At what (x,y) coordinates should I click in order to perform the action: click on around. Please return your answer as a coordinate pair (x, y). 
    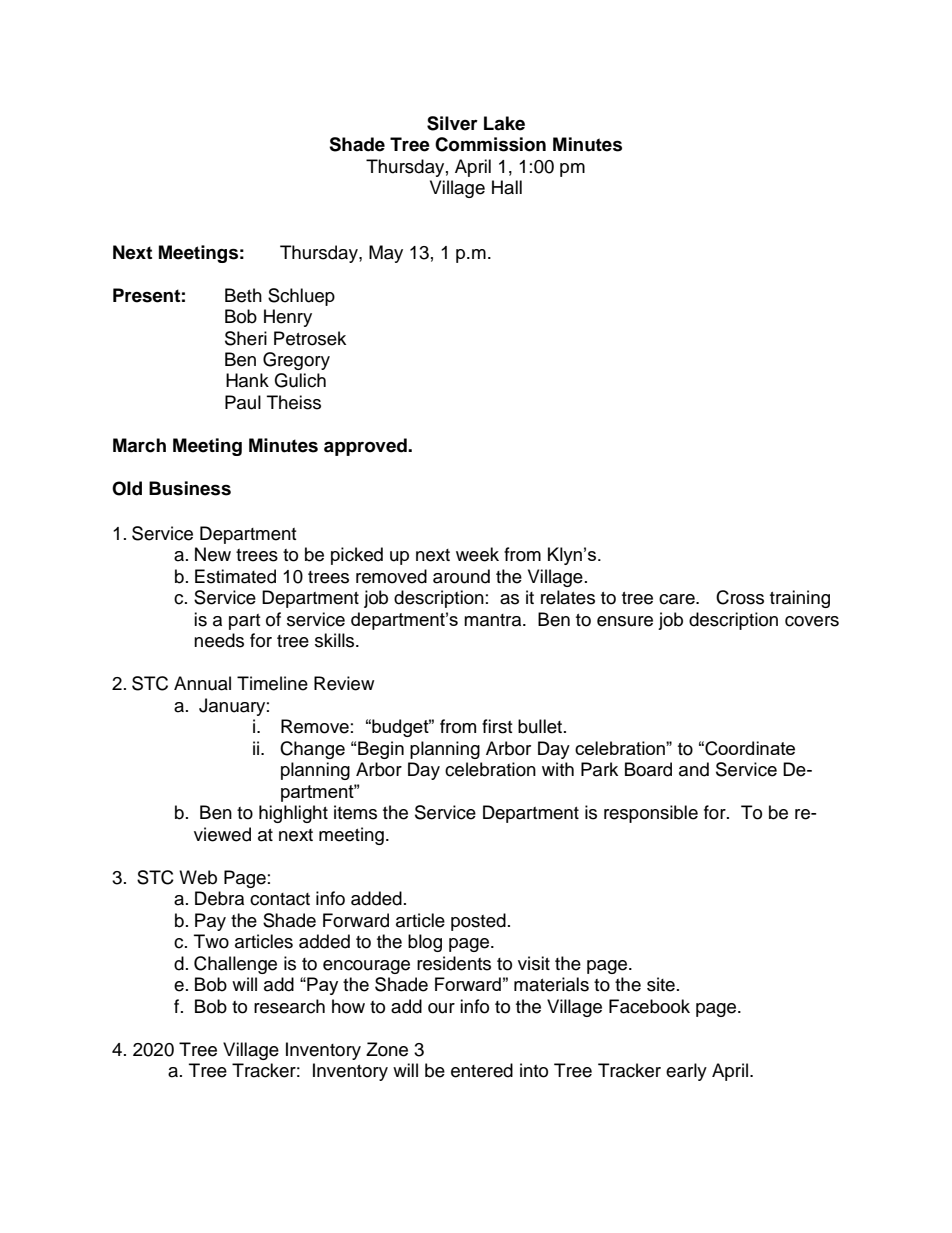
    Looking at the image, I should click on (461, 576).
